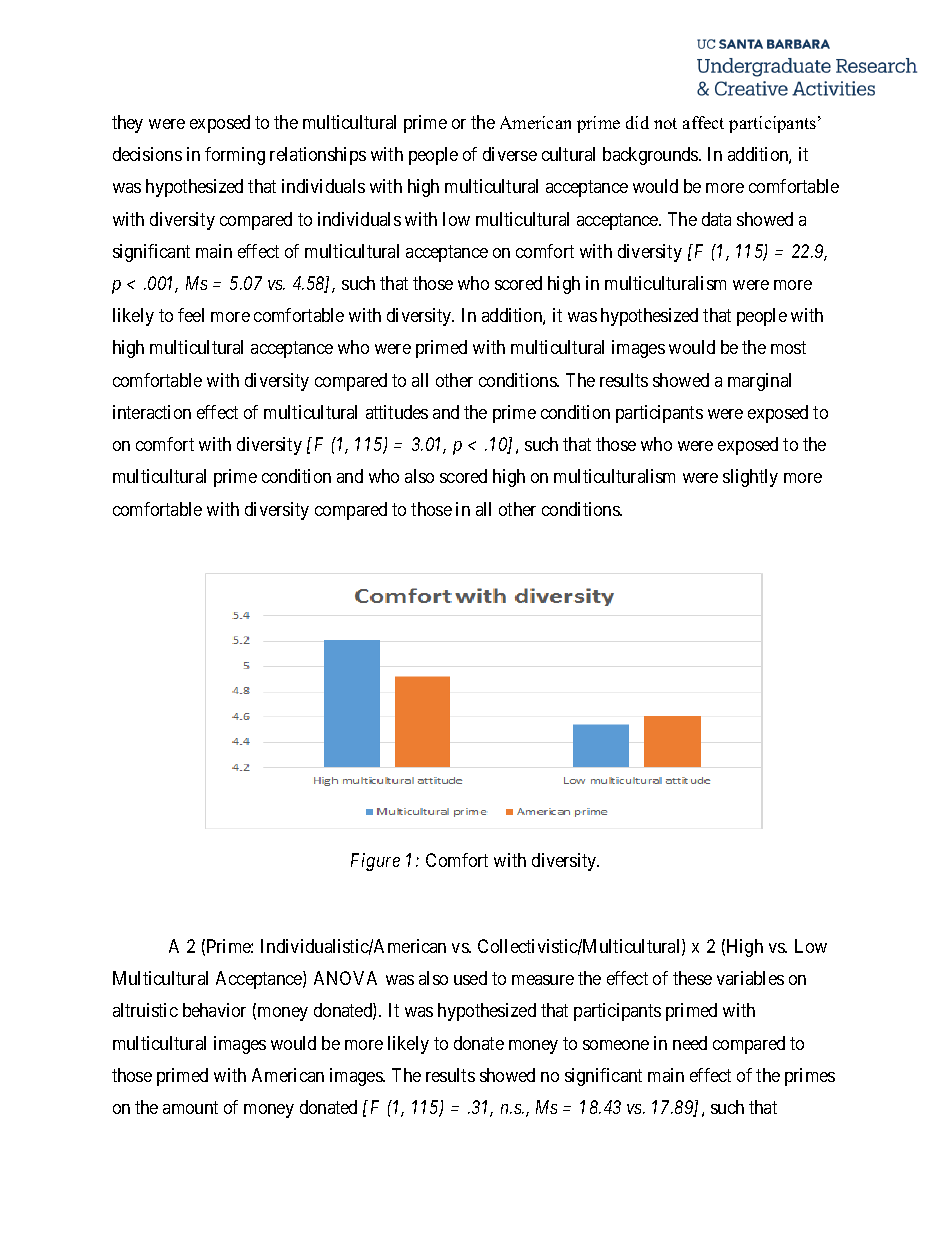  Describe the element at coordinates (397, 412) in the image. I see `attitudes` at that location.
